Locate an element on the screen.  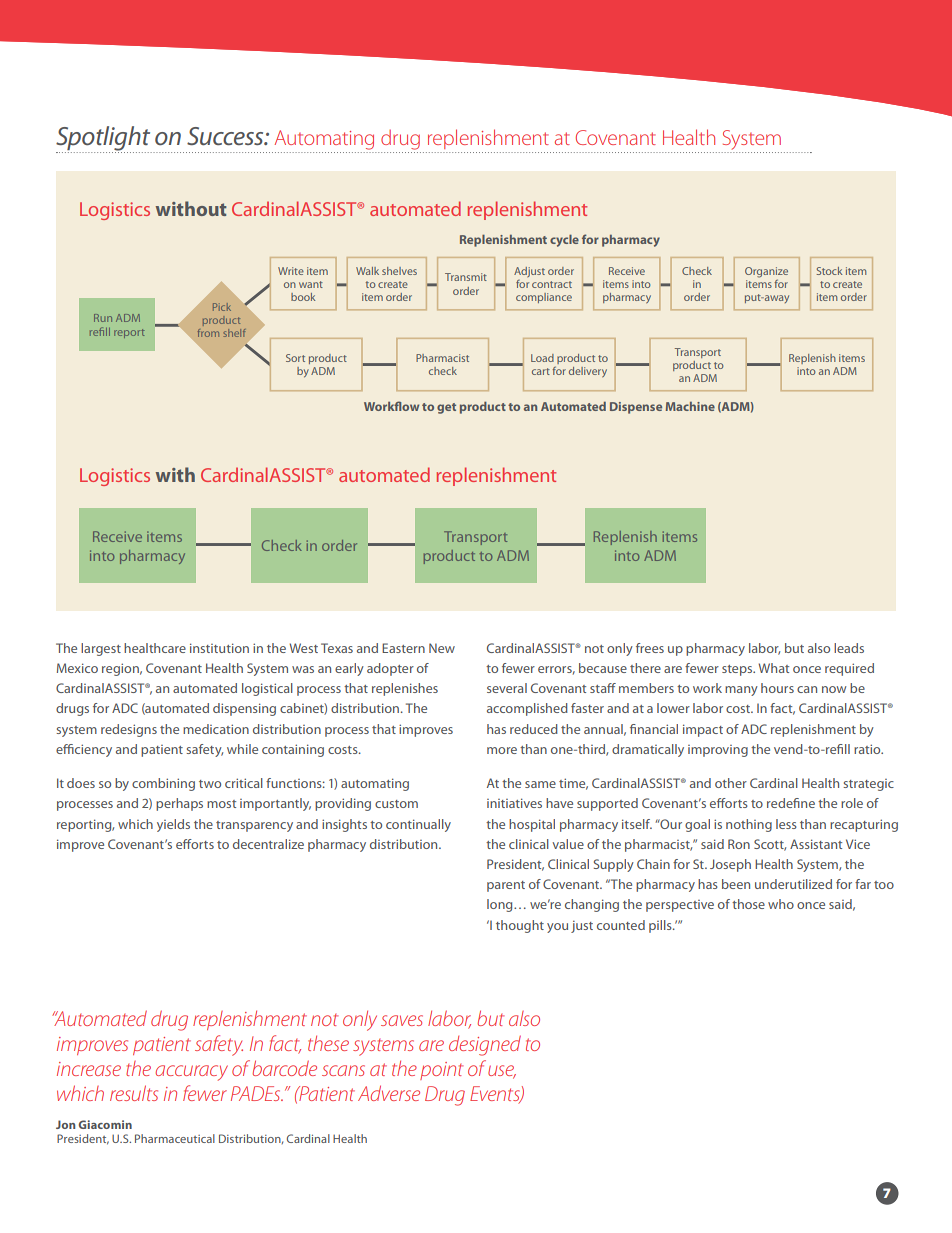
parent is located at coordinates (506, 886).
